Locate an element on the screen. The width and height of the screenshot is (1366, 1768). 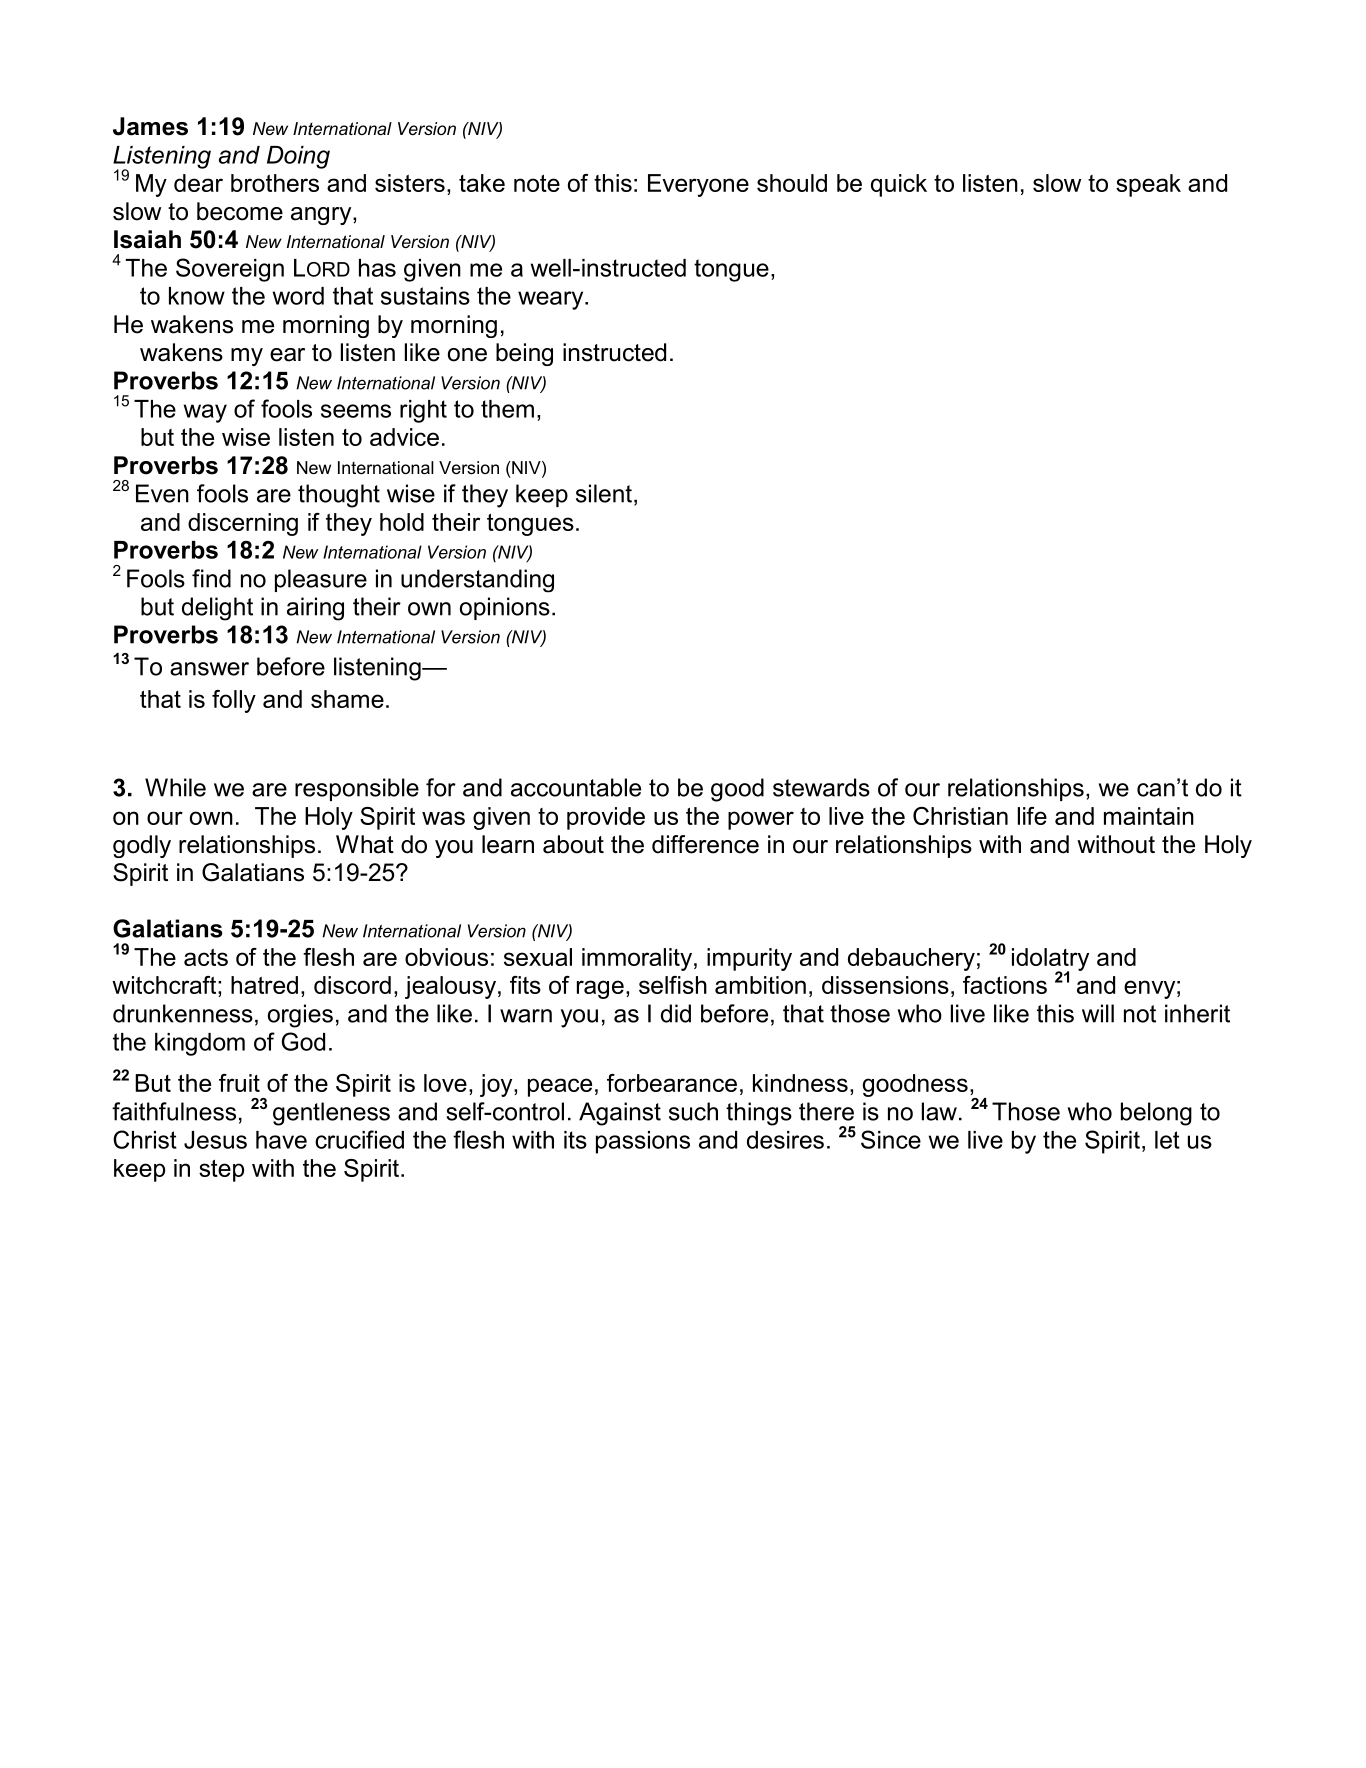
idolatry is located at coordinates (1050, 960).
